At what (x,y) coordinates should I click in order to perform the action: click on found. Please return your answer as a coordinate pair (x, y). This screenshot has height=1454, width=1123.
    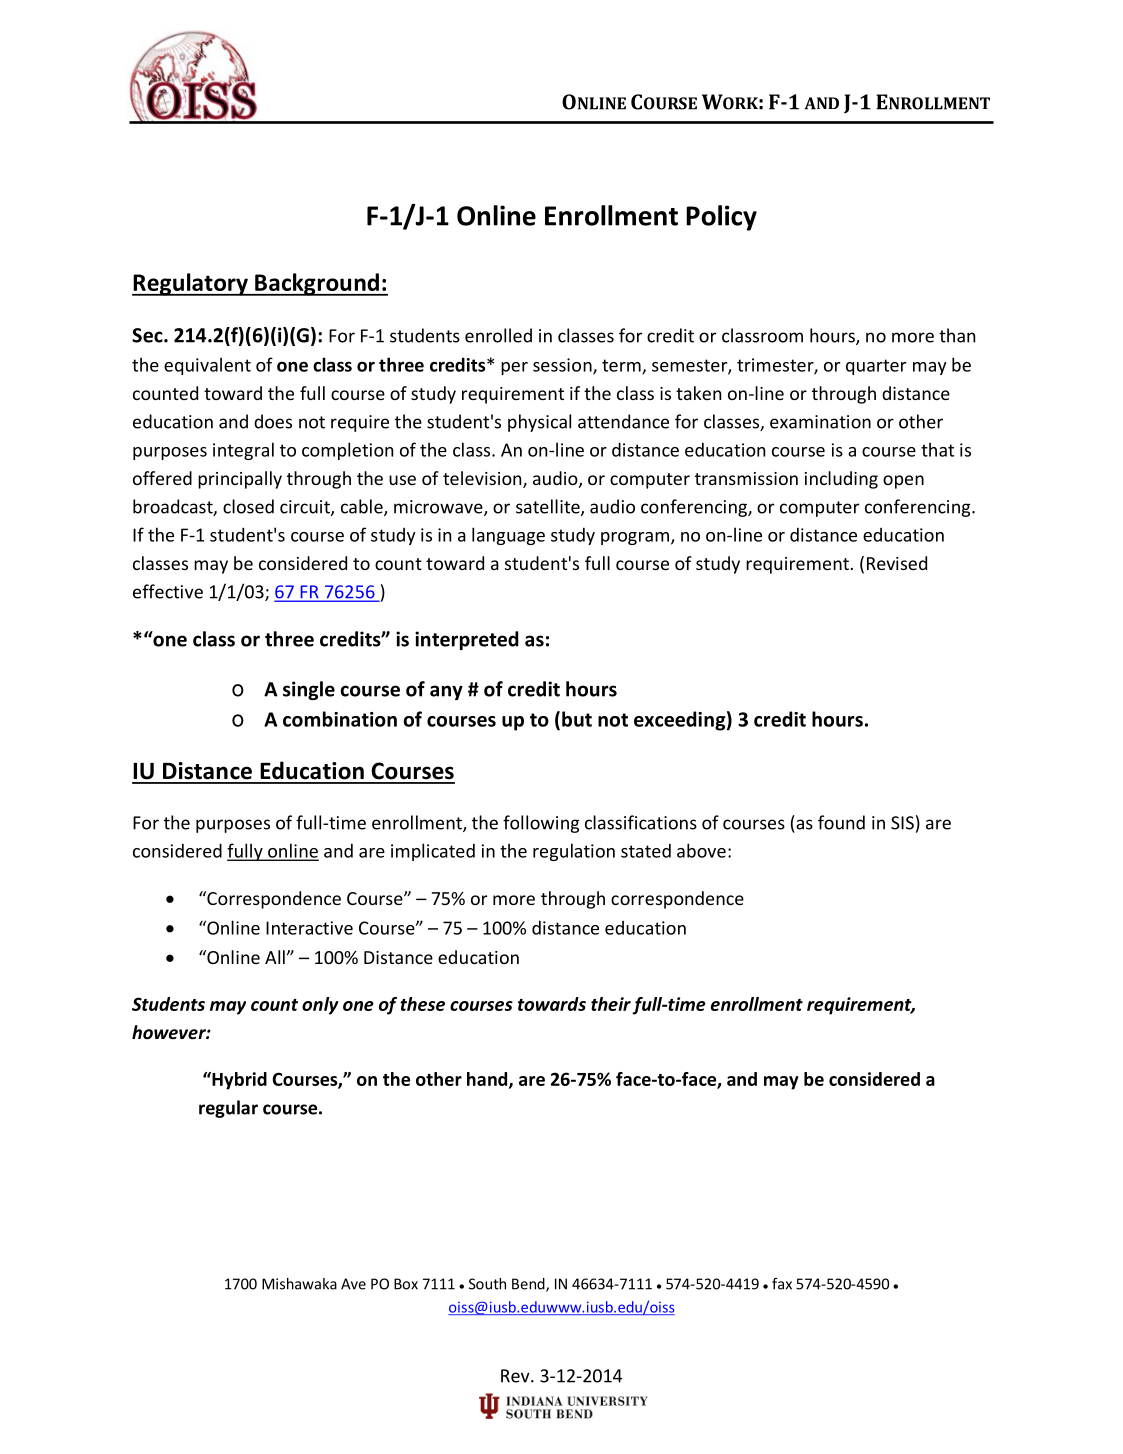
    Looking at the image, I should click on (841, 822).
